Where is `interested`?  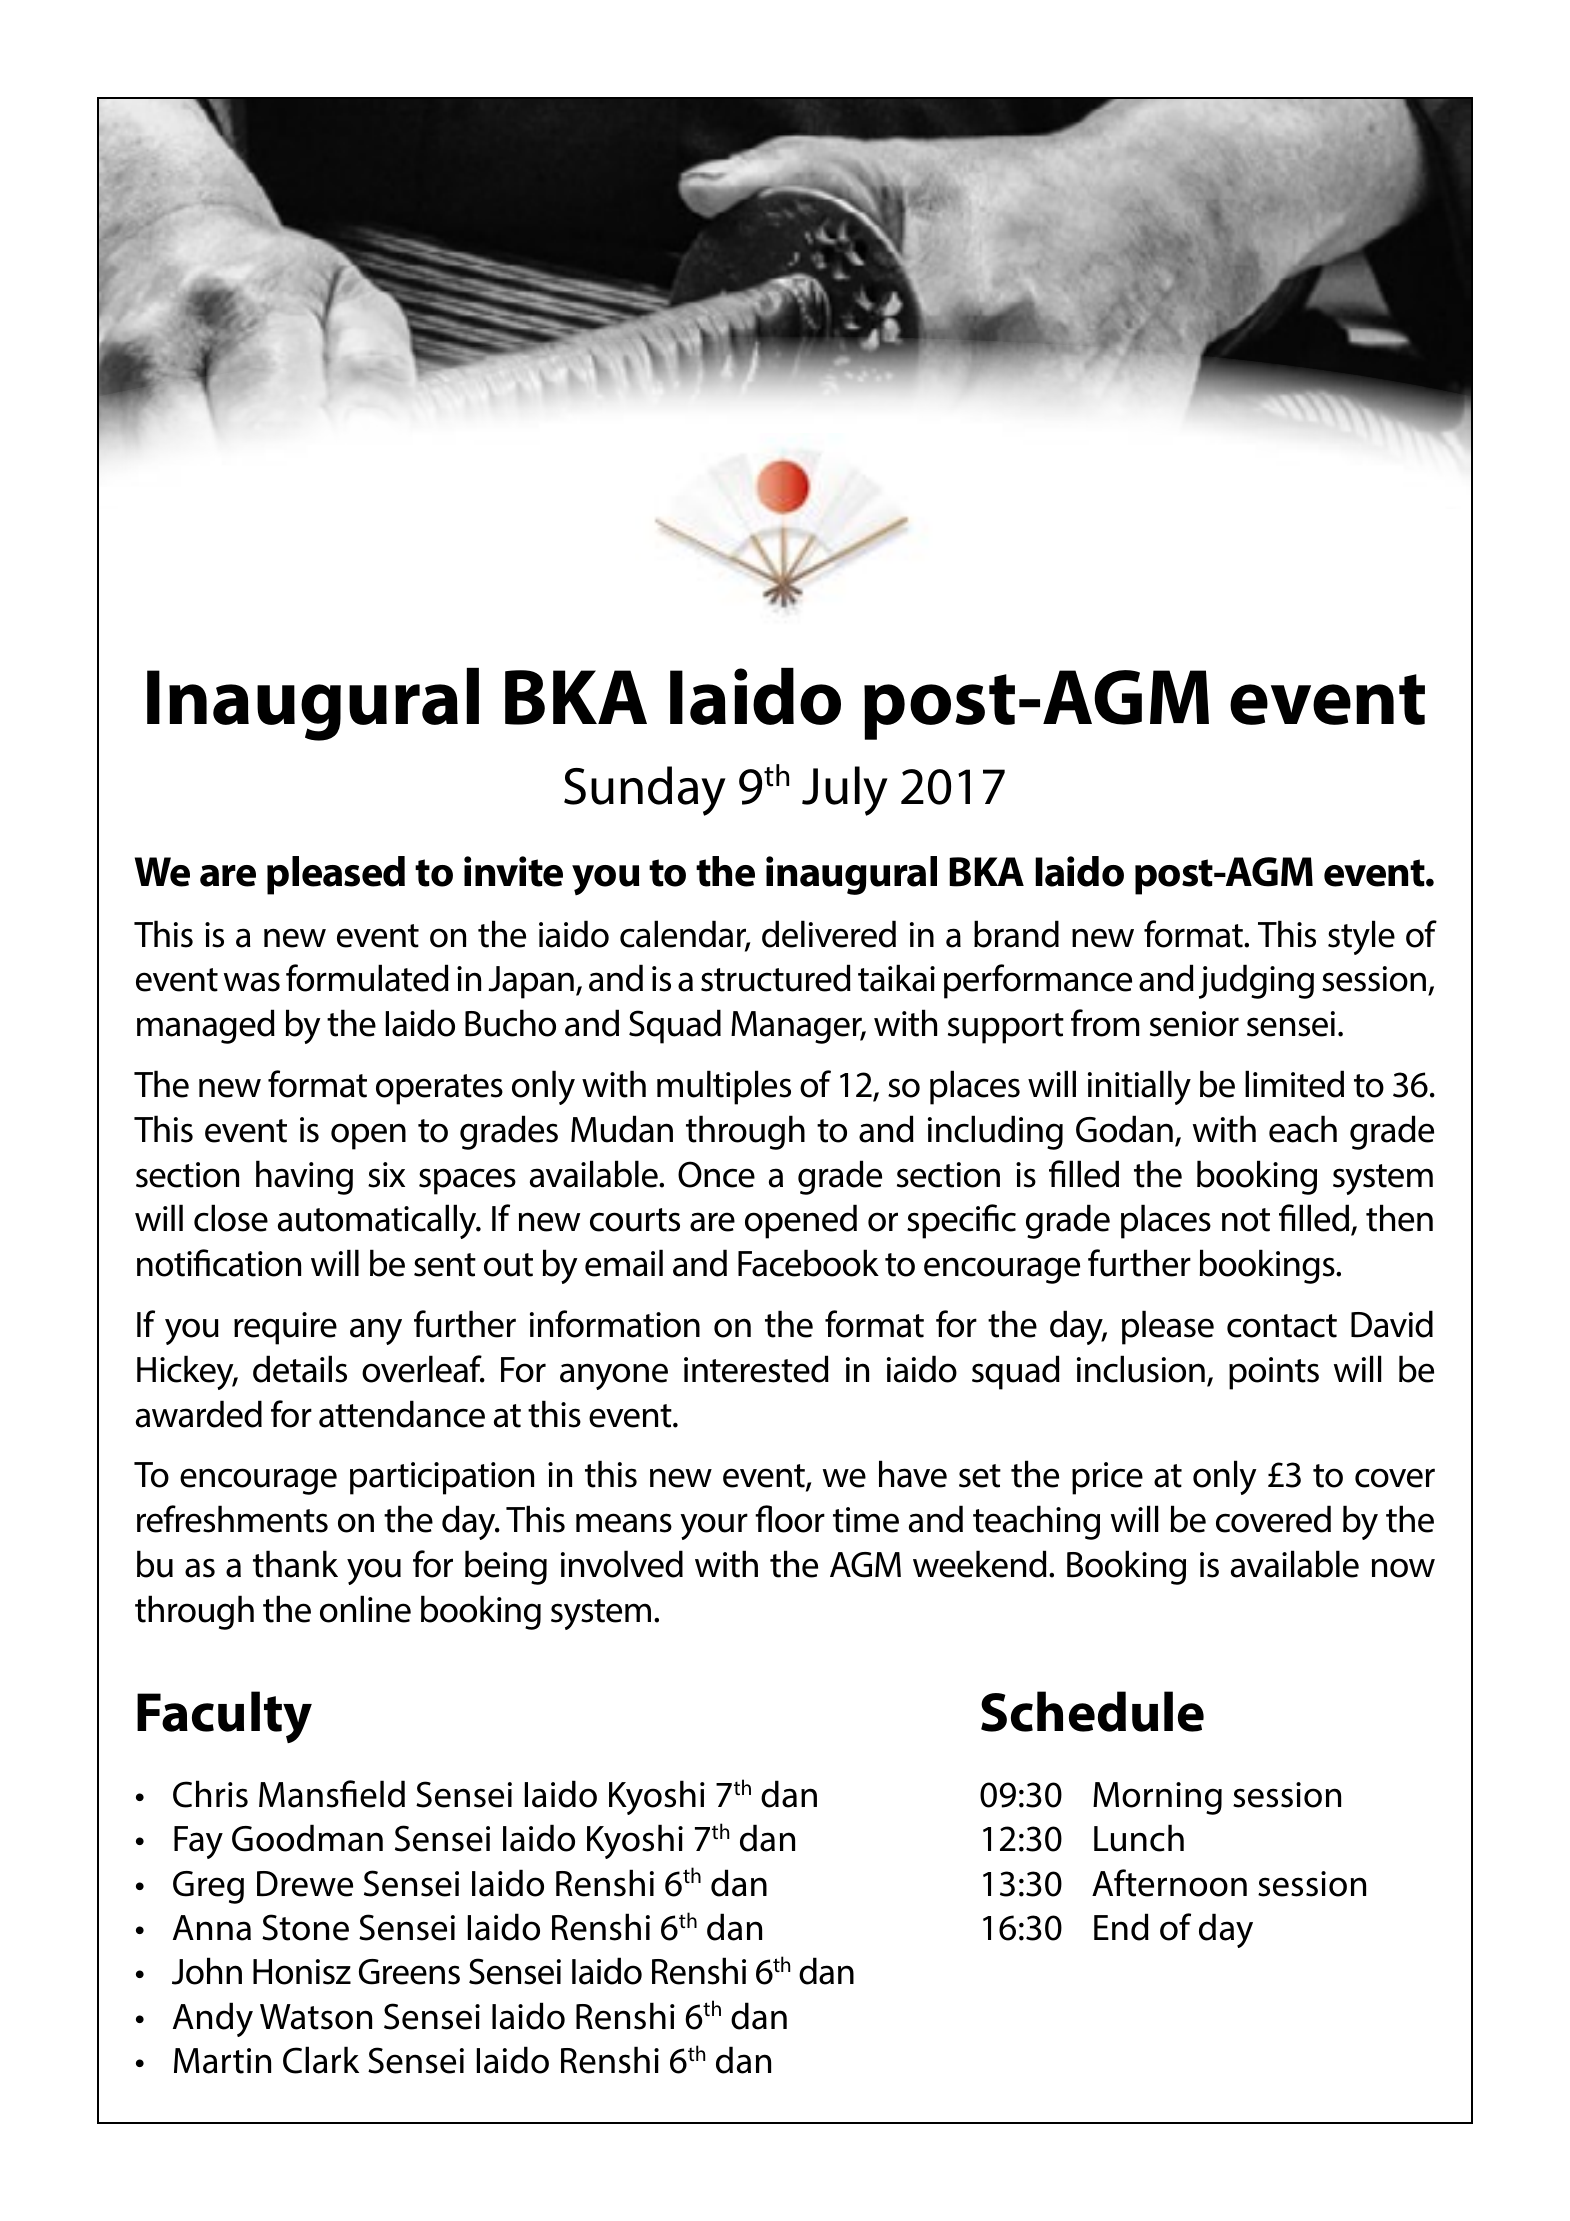
interested is located at coordinates (756, 1369).
